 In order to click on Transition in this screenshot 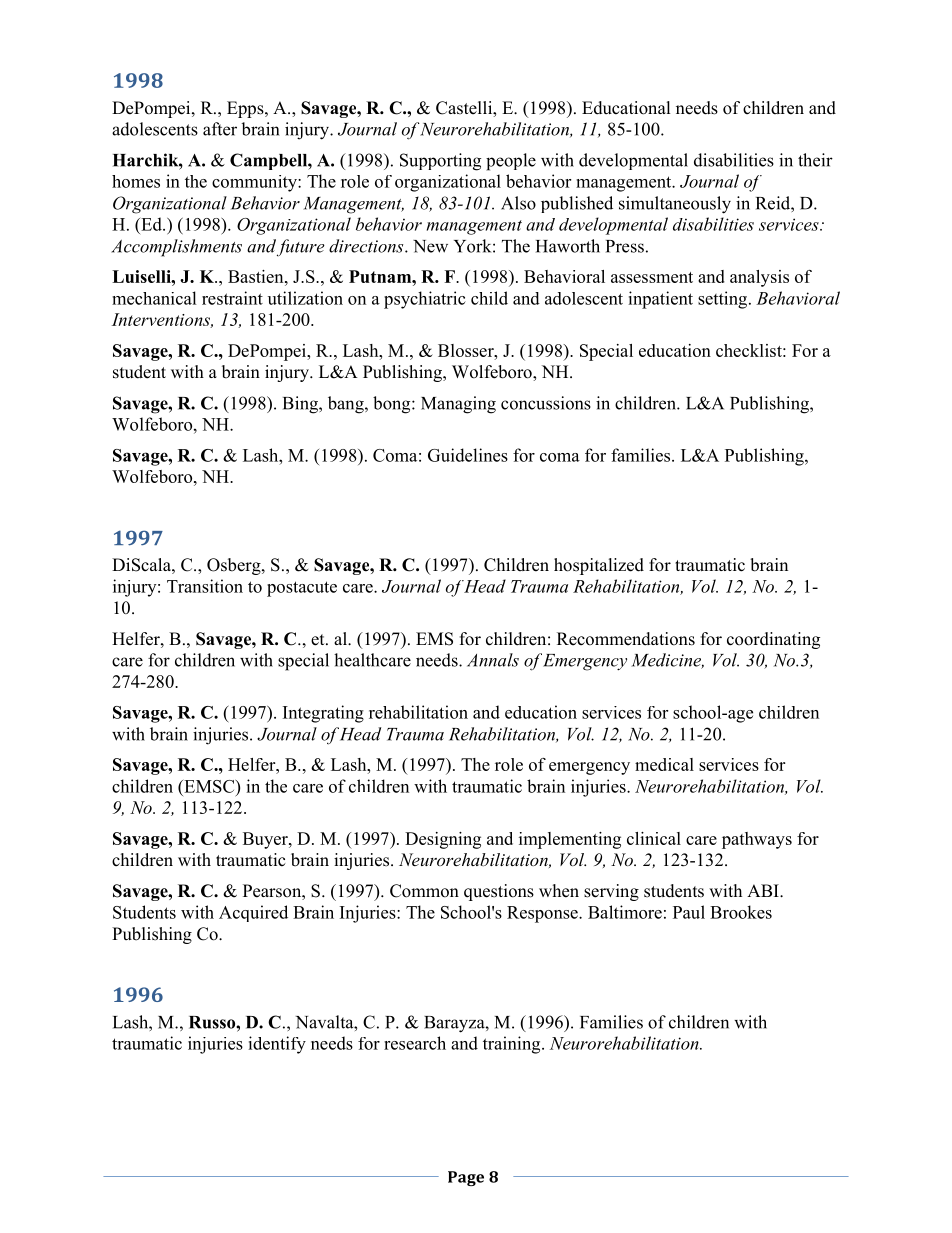, I will do `click(205, 586)`.
